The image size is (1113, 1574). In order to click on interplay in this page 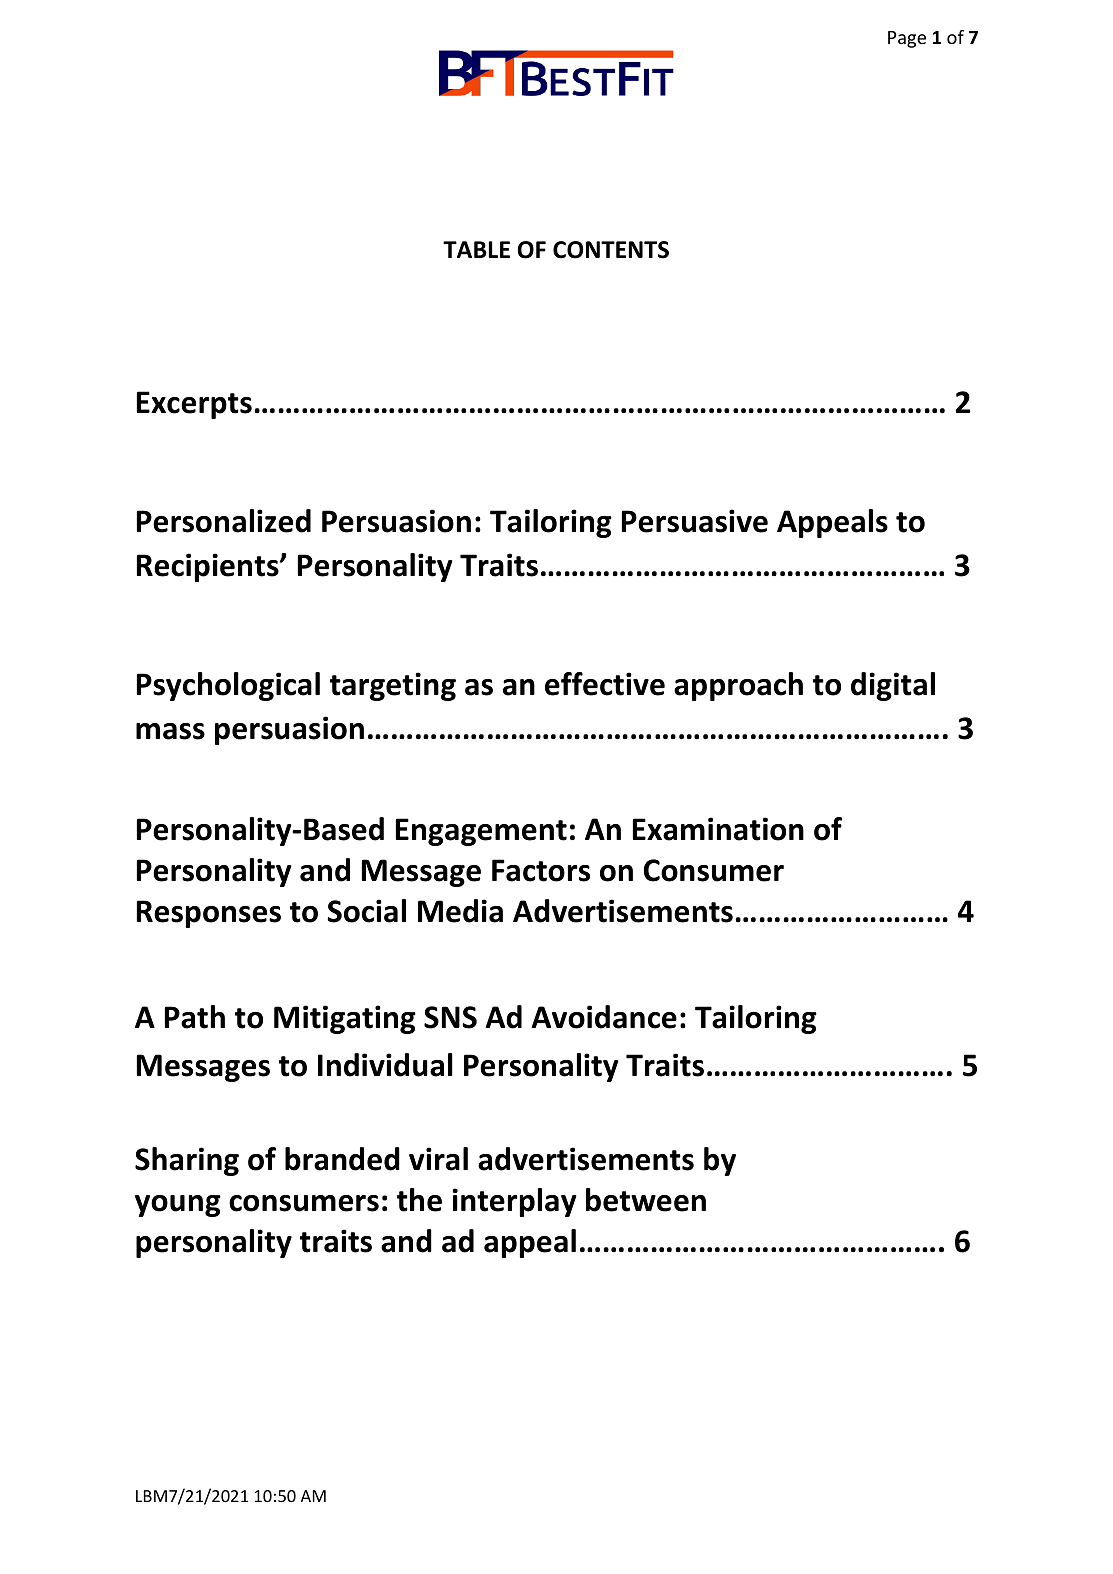, I will do `click(515, 1202)`.
